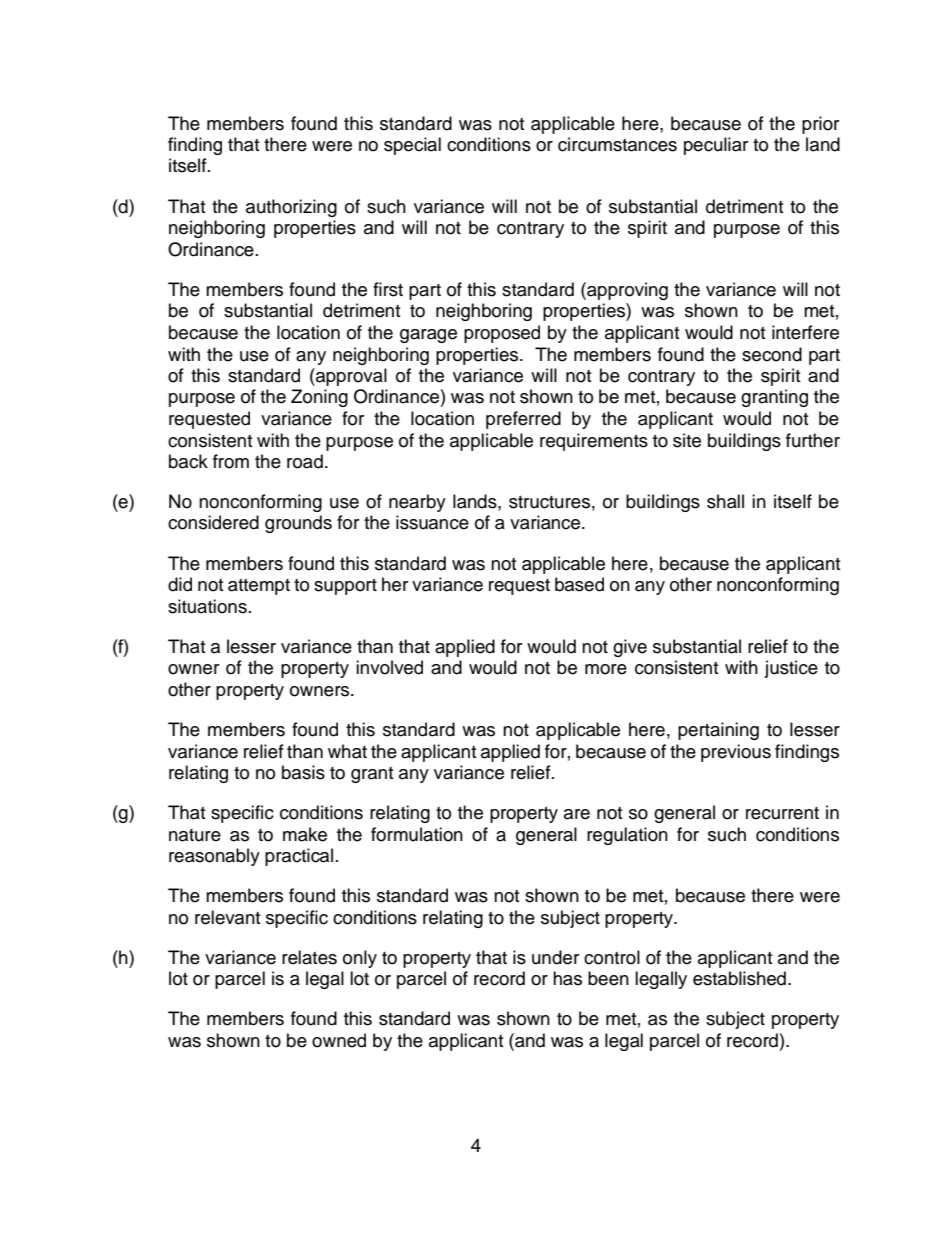 The height and width of the document is (1233, 952). What do you see at coordinates (319, 398) in the document?
I see `Zoning` at bounding box center [319, 398].
